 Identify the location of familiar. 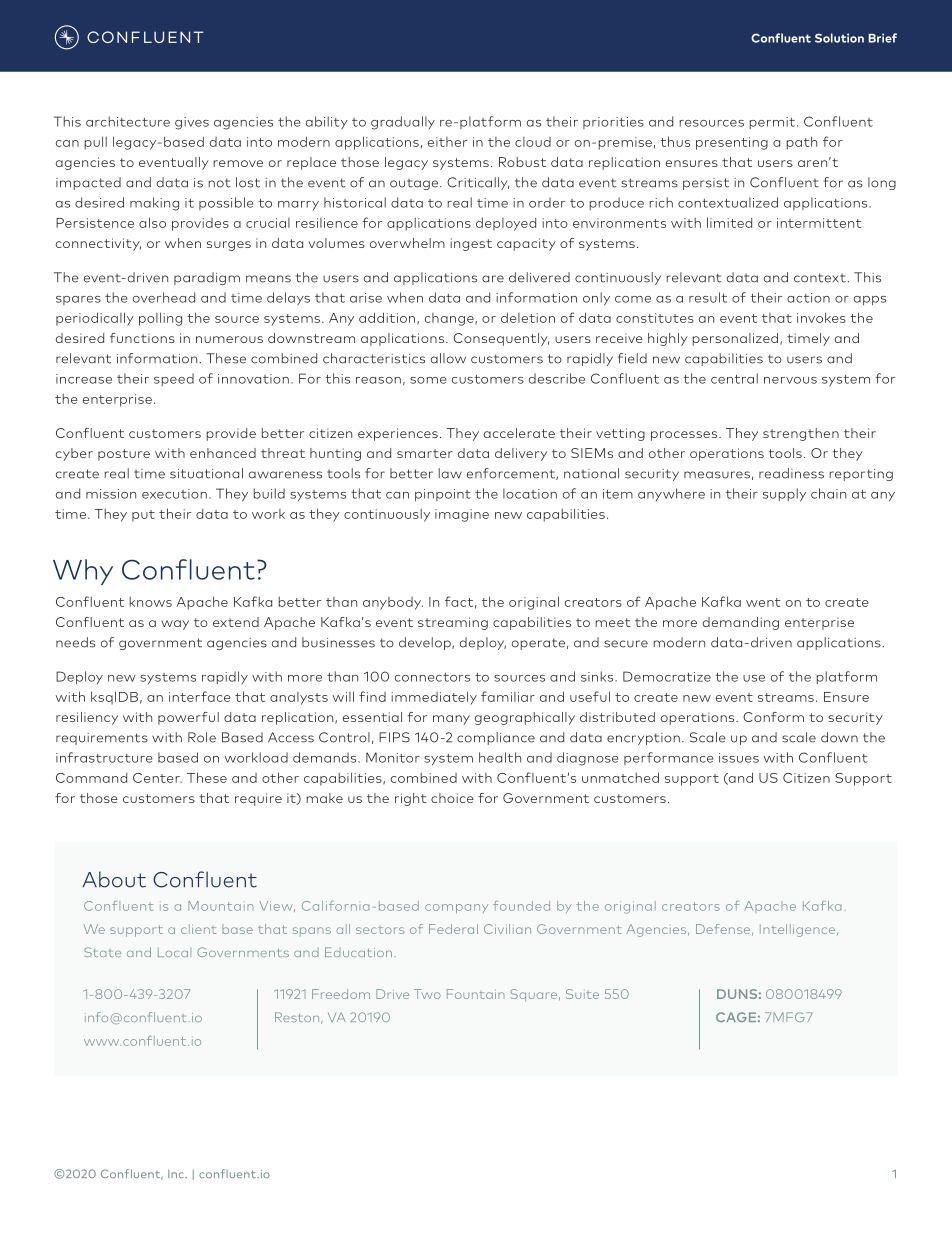
(508, 696).
